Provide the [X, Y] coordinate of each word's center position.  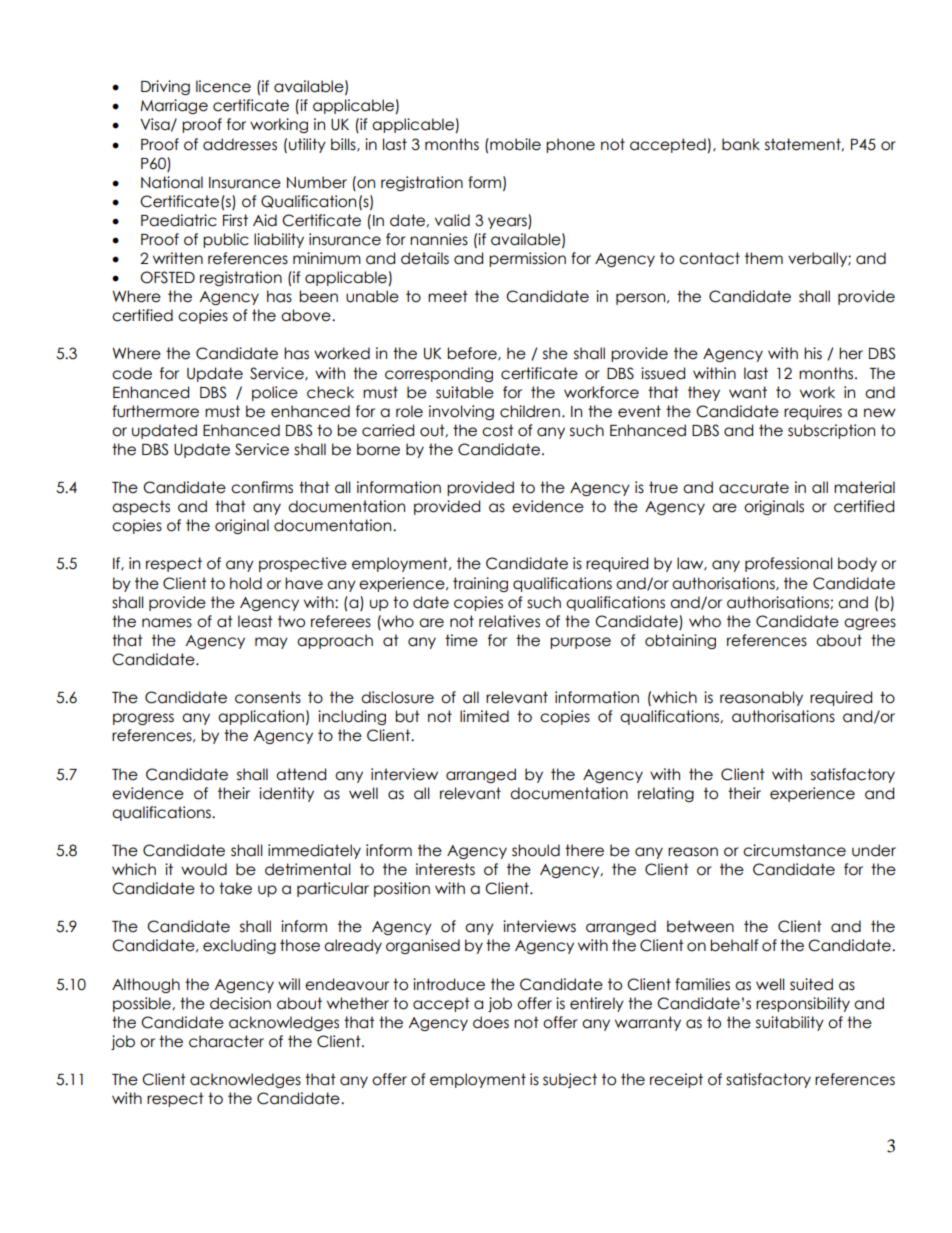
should [536, 850]
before [473, 354]
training [480, 584]
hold [246, 583]
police [275, 393]
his [813, 353]
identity [286, 794]
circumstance [794, 850]
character [226, 1041]
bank [741, 144]
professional [789, 564]
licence [223, 86]
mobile [514, 144]
